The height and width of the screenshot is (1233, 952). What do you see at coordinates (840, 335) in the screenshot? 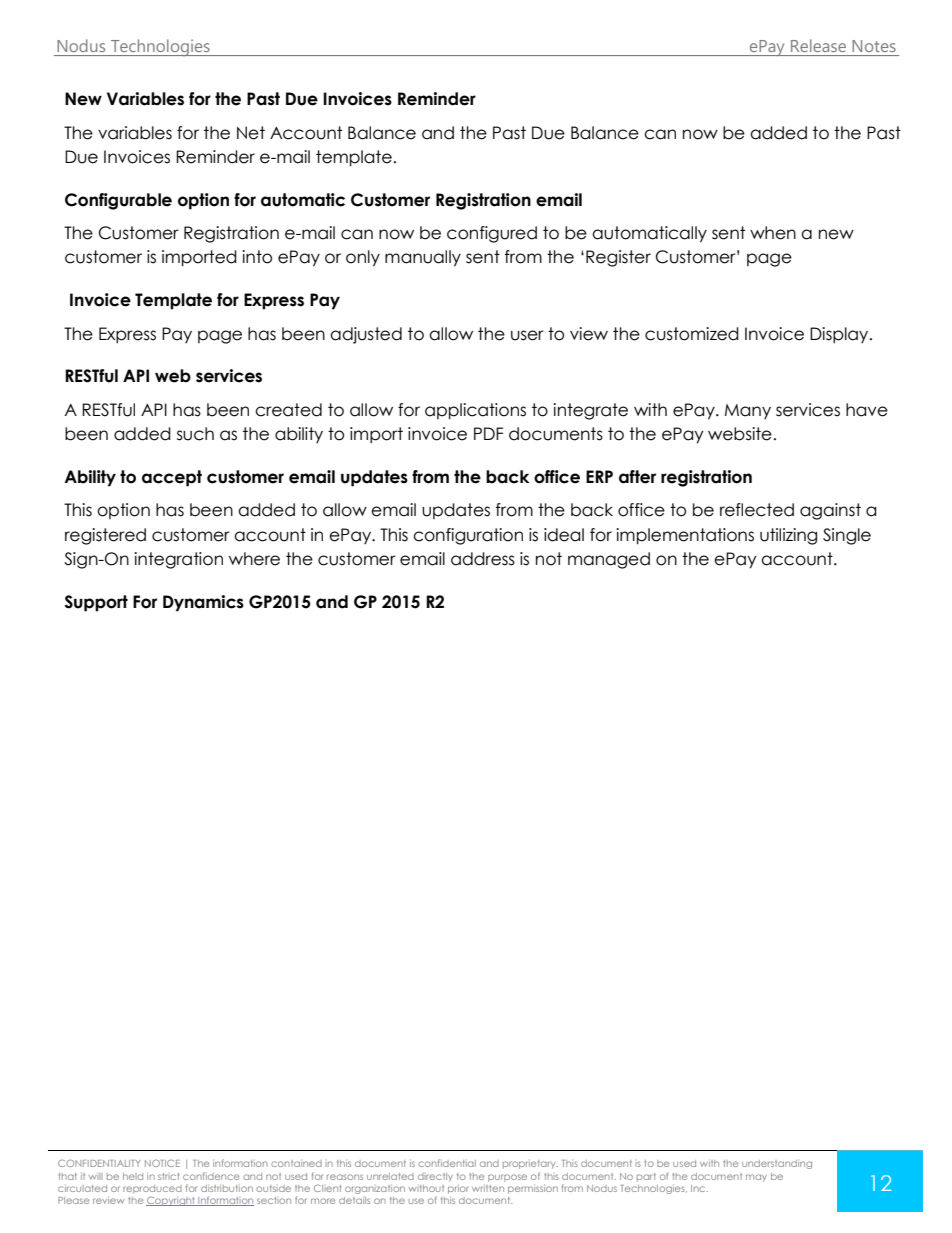
I see `Display` at bounding box center [840, 335].
